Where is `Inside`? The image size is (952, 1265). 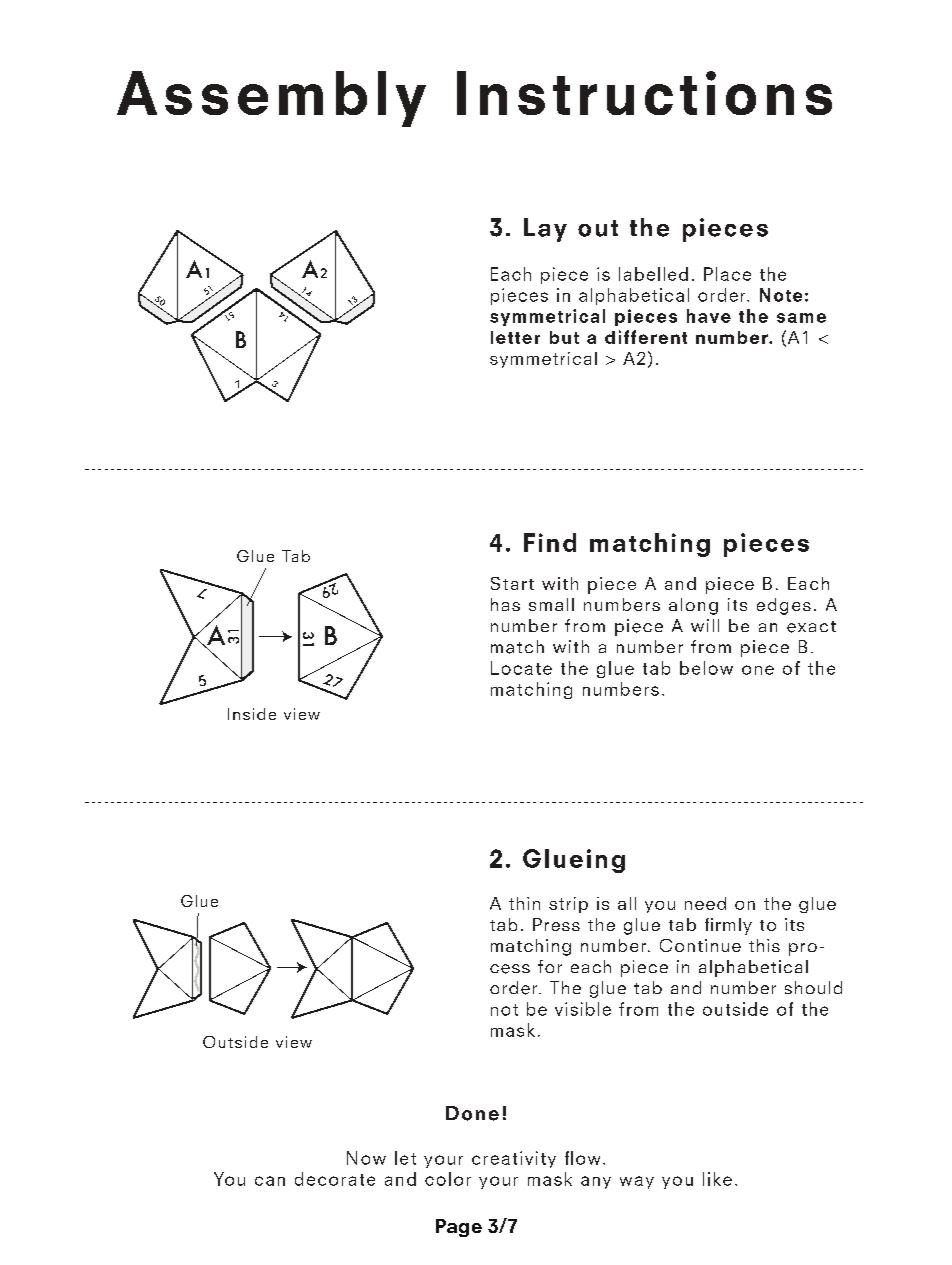 Inside is located at coordinates (252, 714).
